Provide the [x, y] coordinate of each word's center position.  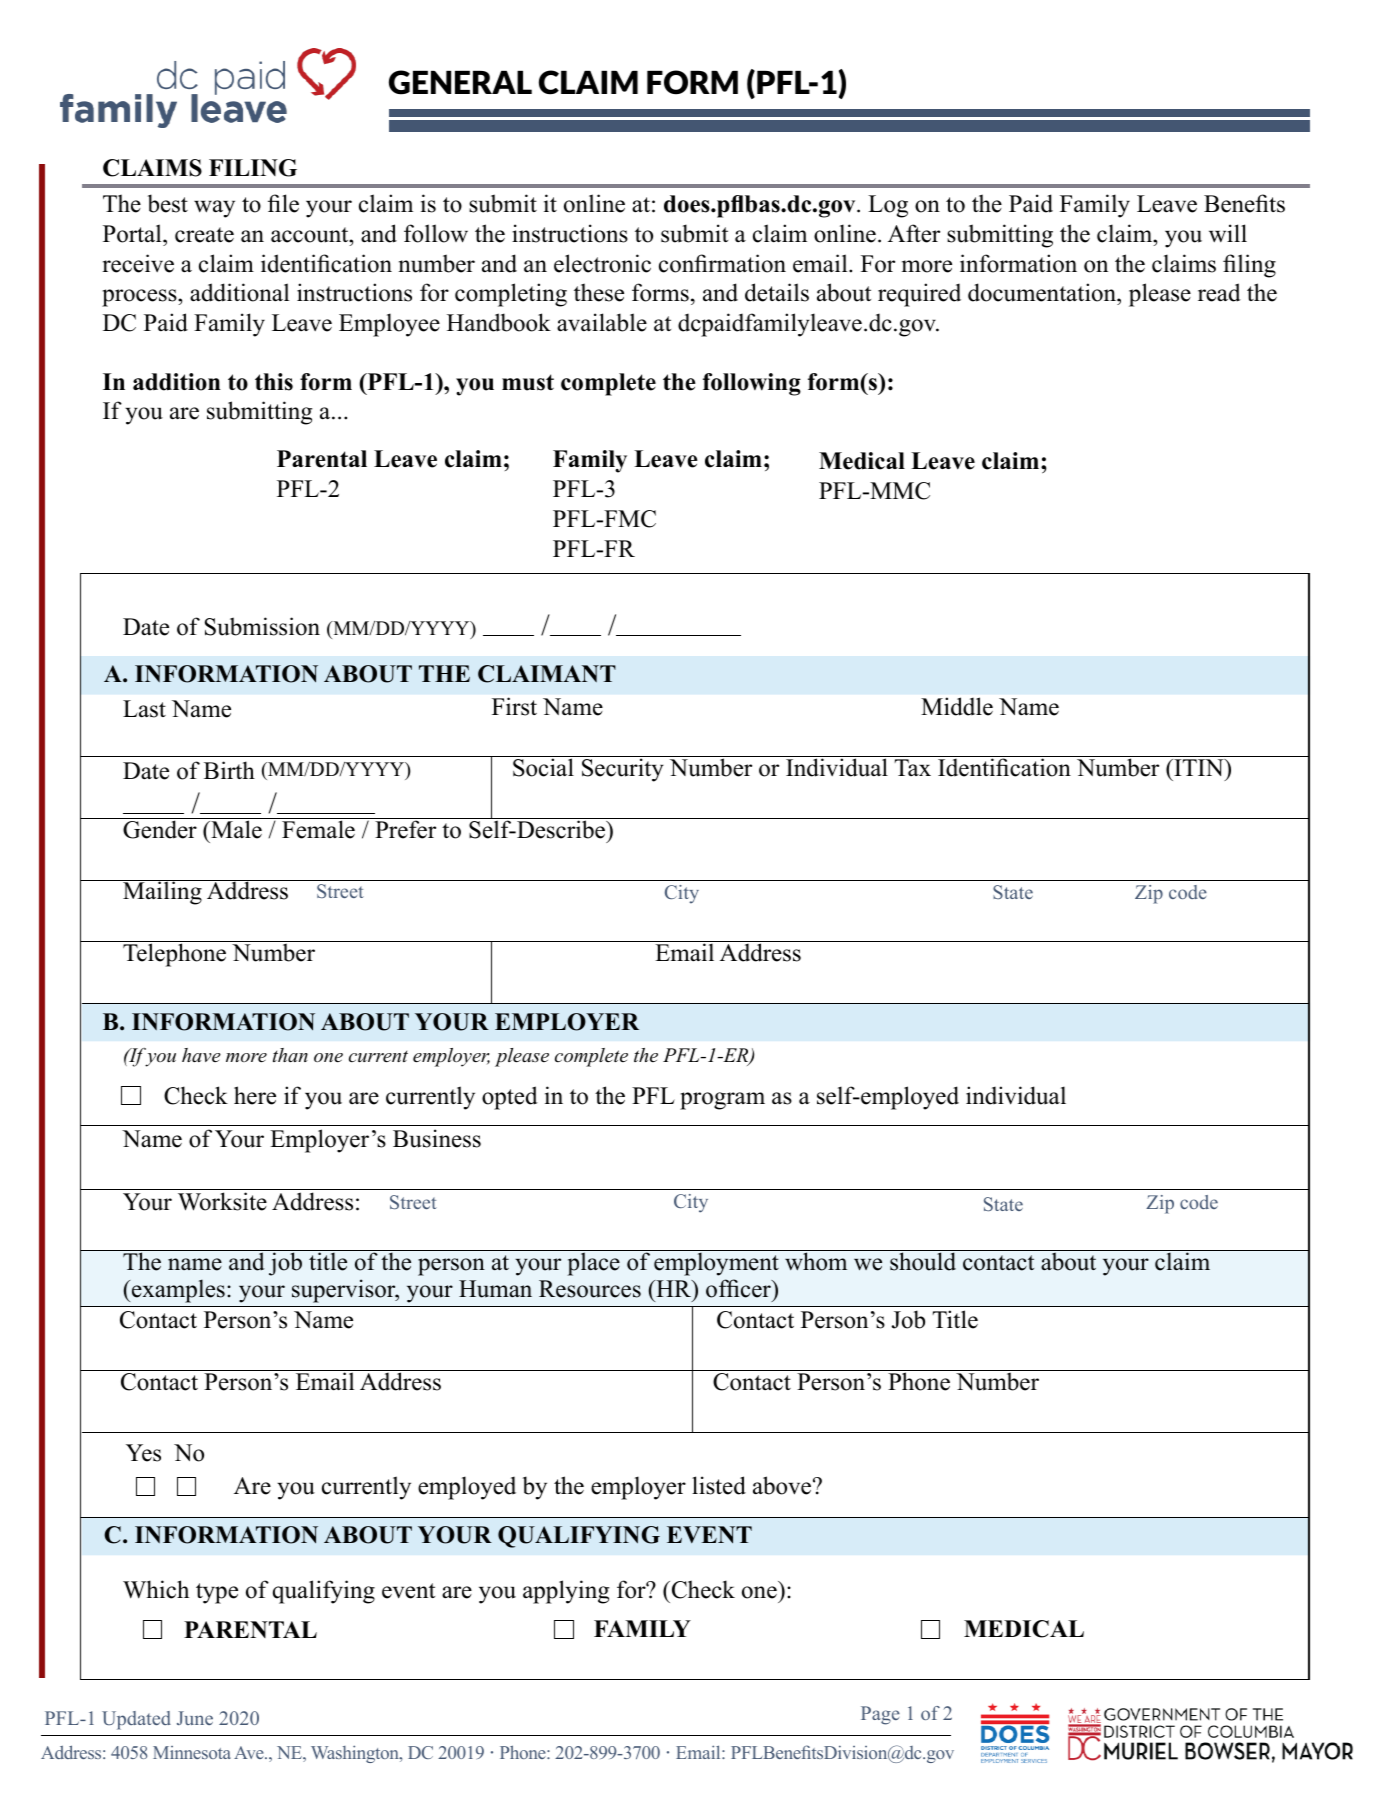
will [1228, 233]
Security [623, 770]
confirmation [722, 263]
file [283, 203]
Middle [957, 706]
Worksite [222, 1201]
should [923, 1261]
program [722, 1101]
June [195, 1718]
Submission [262, 626]
